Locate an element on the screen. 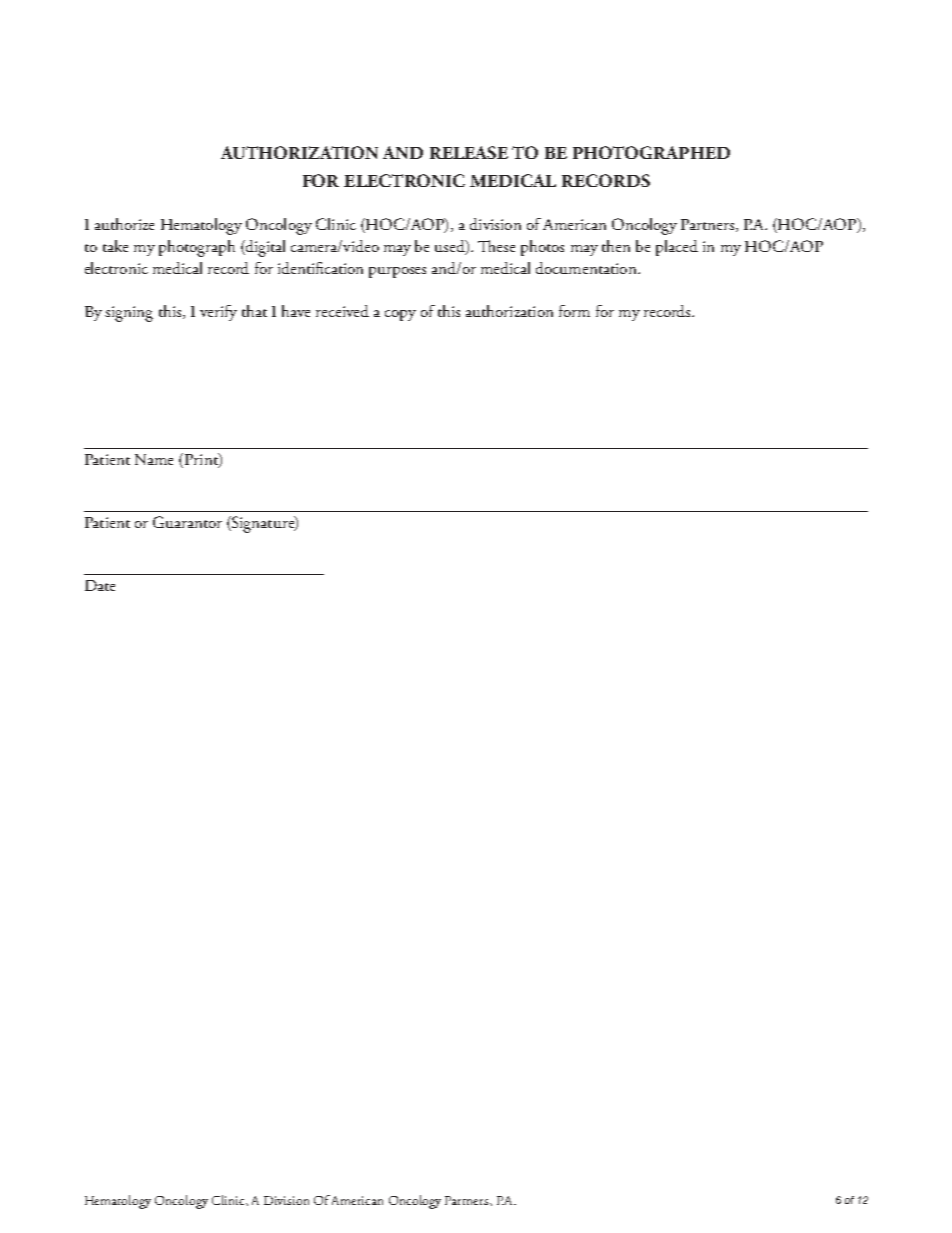 Image resolution: width=952 pixels, height=1233 pixels. authorize is located at coordinates (124, 224).
